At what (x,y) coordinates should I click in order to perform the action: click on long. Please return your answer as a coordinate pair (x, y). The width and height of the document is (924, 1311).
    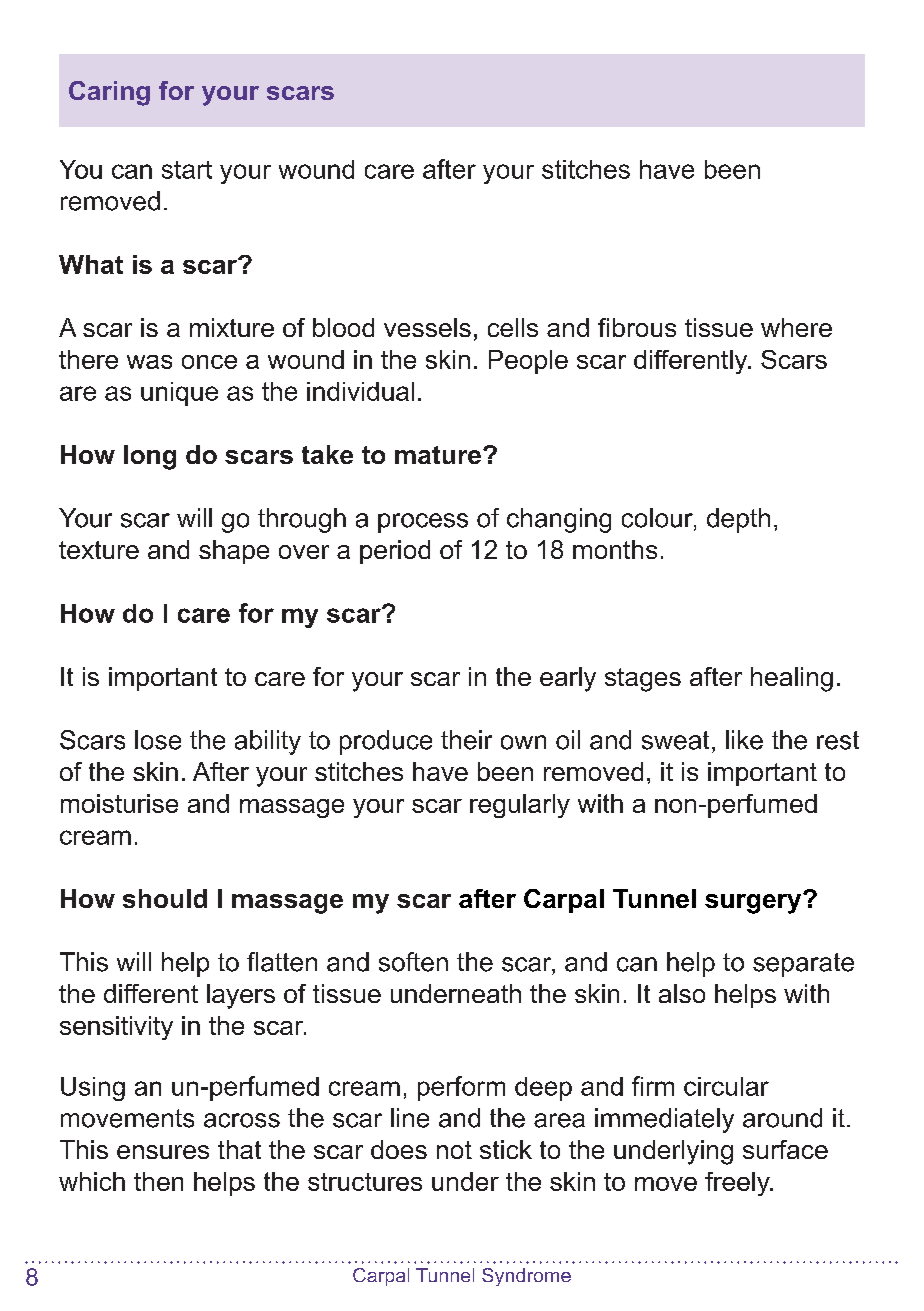
    Looking at the image, I should click on (150, 457).
